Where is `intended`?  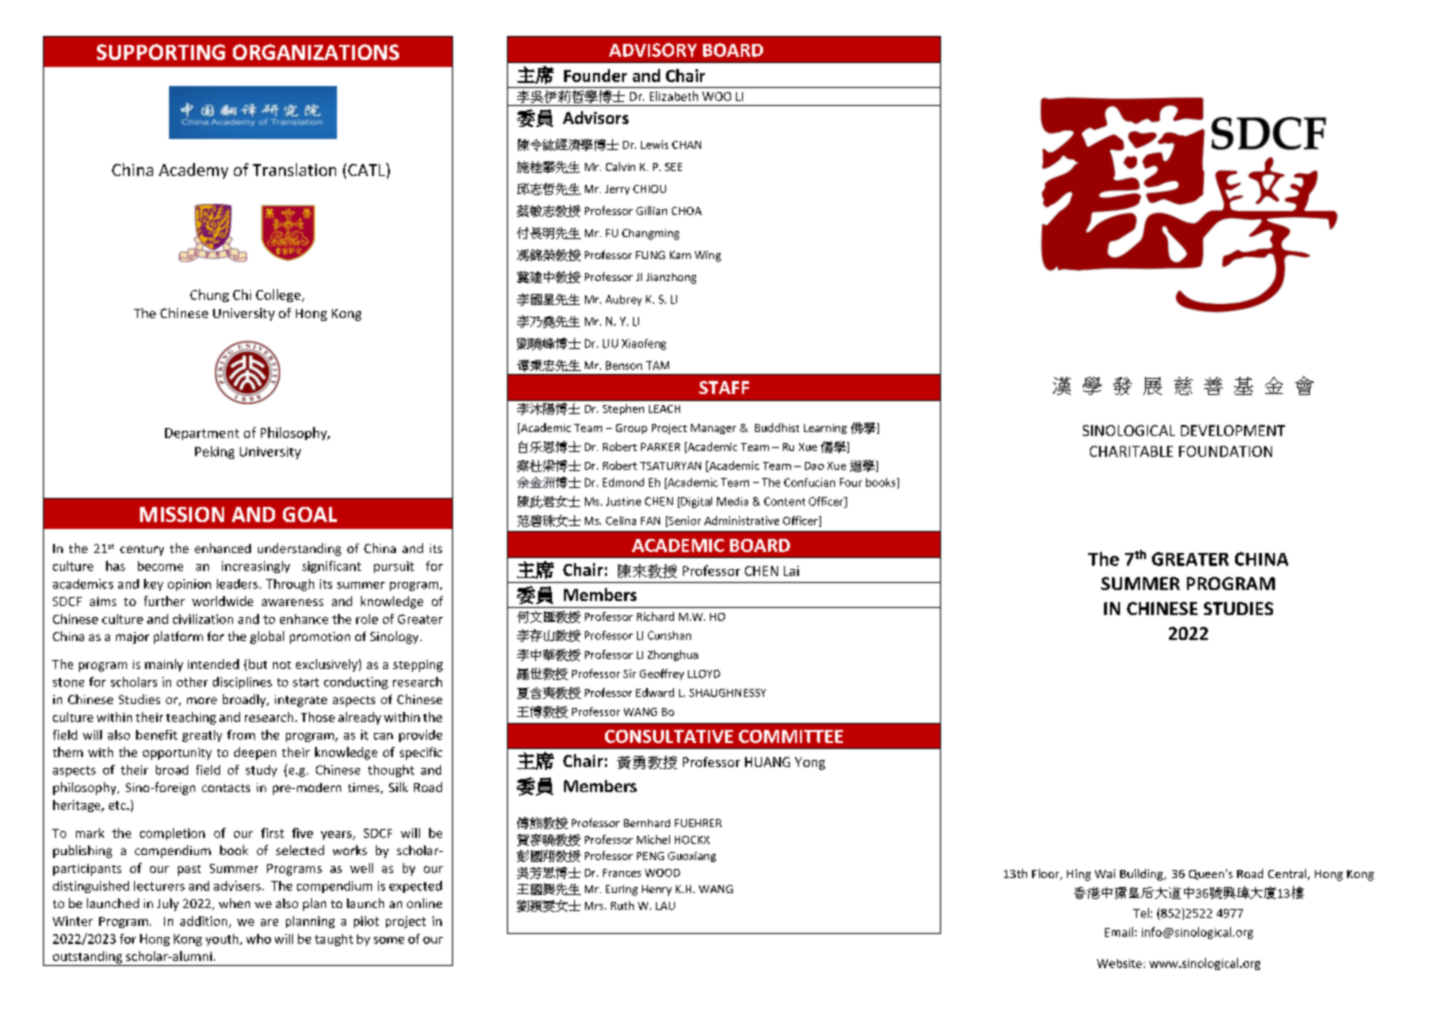 intended is located at coordinates (213, 664).
